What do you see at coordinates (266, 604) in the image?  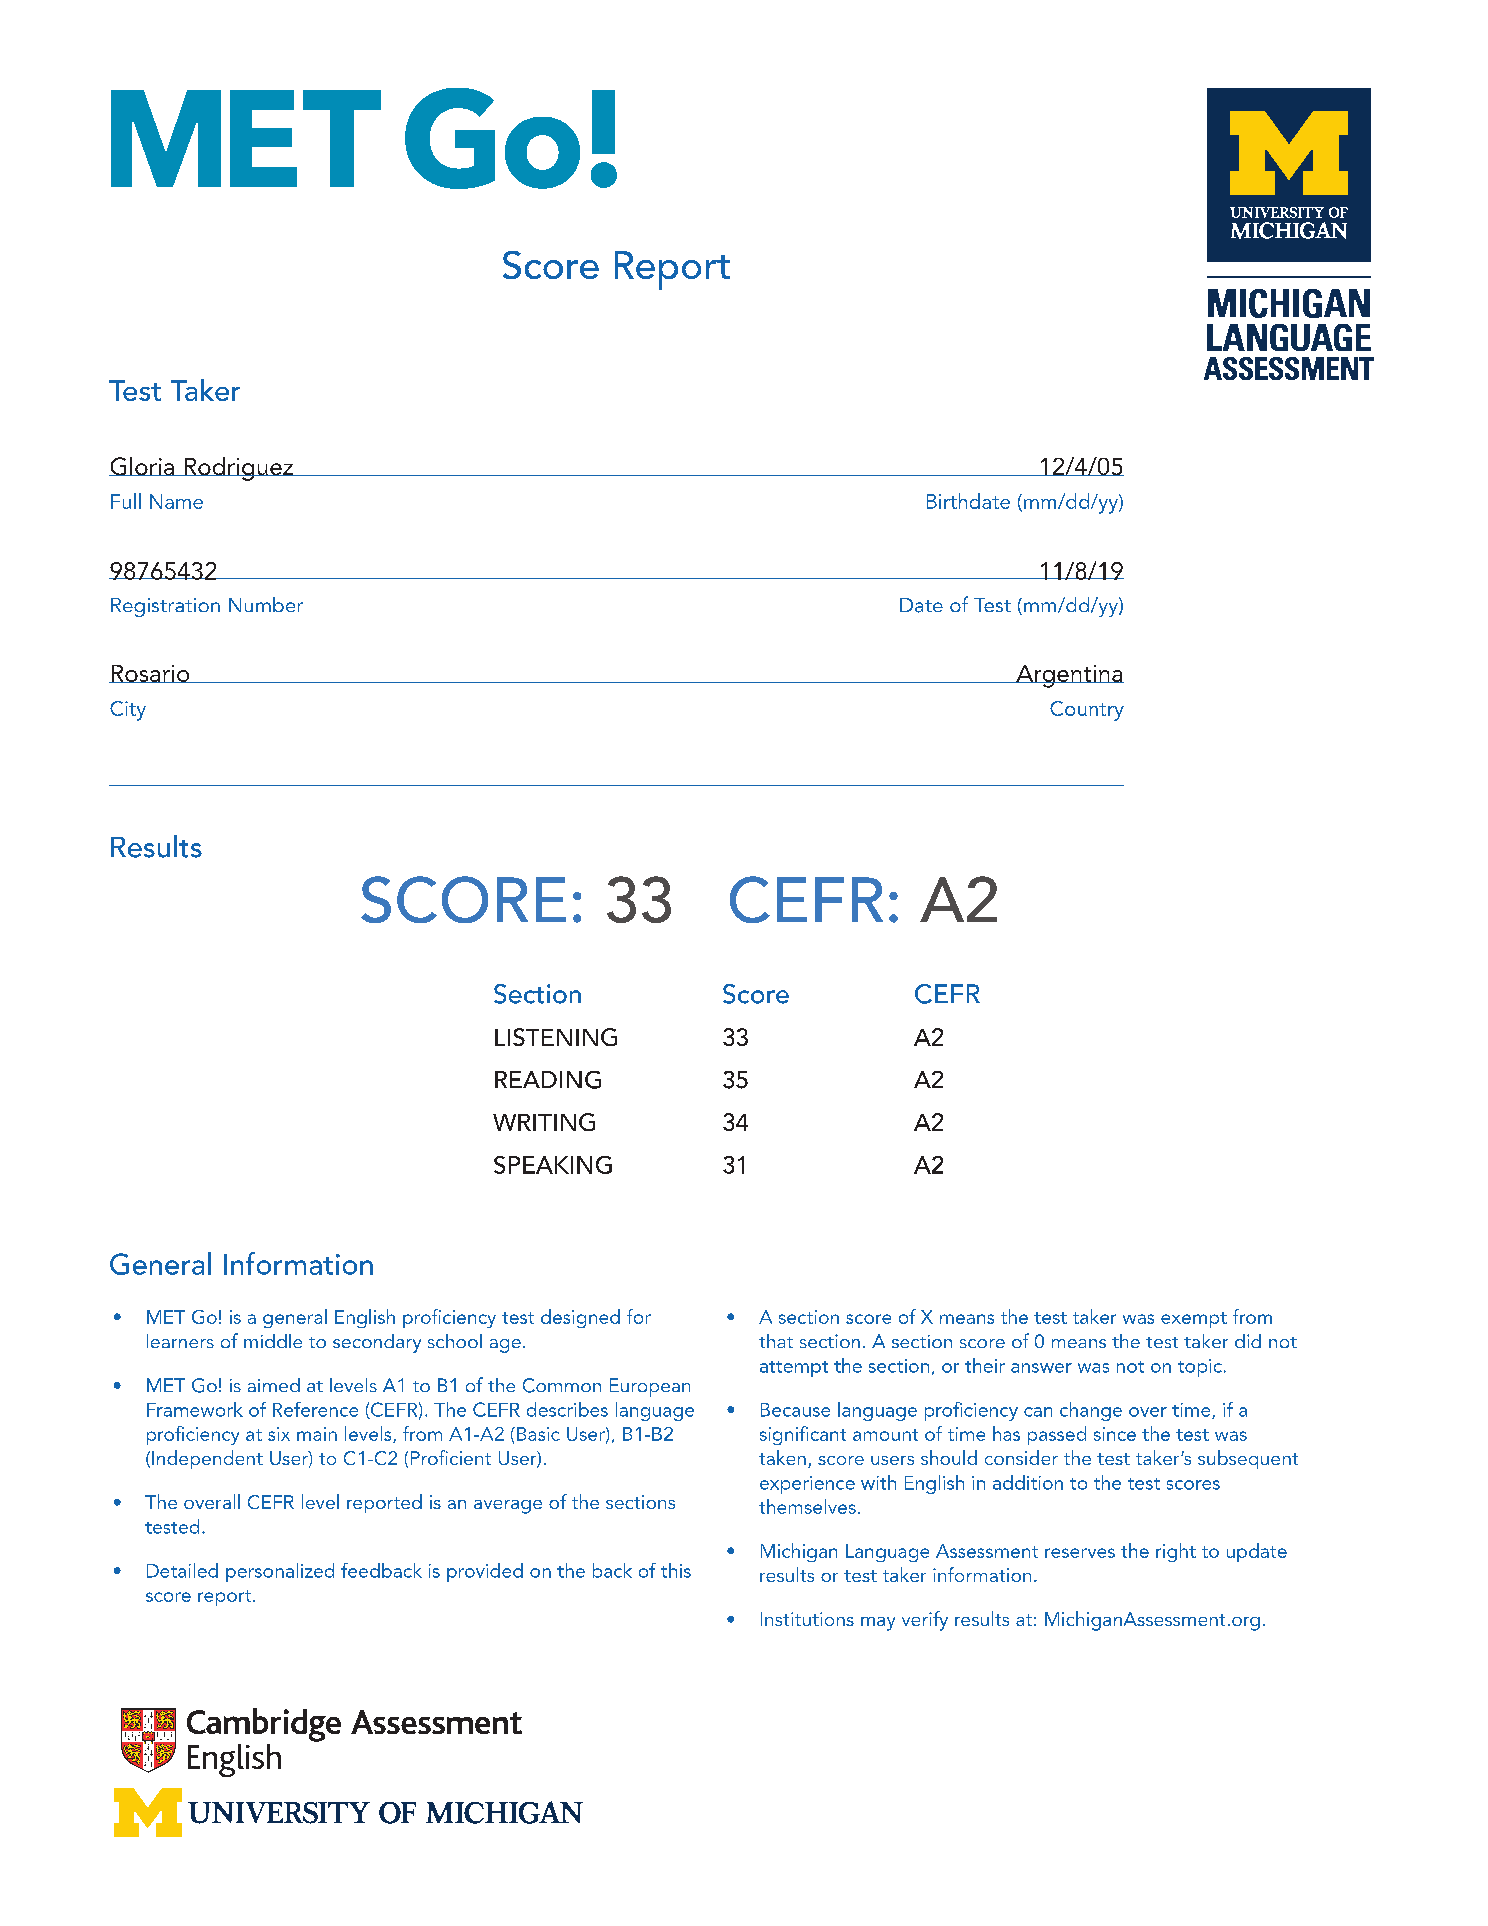 I see `Number` at bounding box center [266, 604].
